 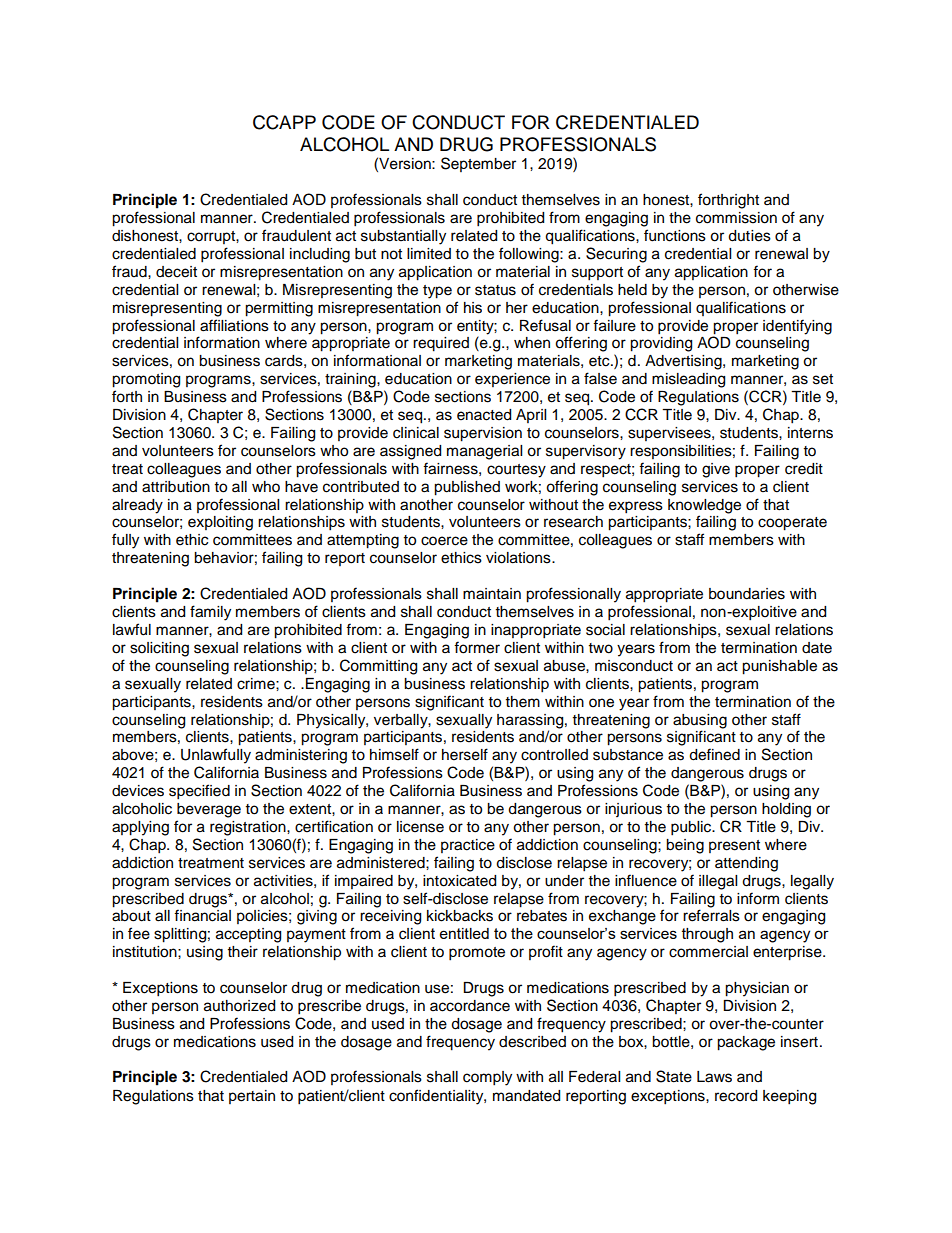 I want to click on misleading, so click(x=688, y=380).
